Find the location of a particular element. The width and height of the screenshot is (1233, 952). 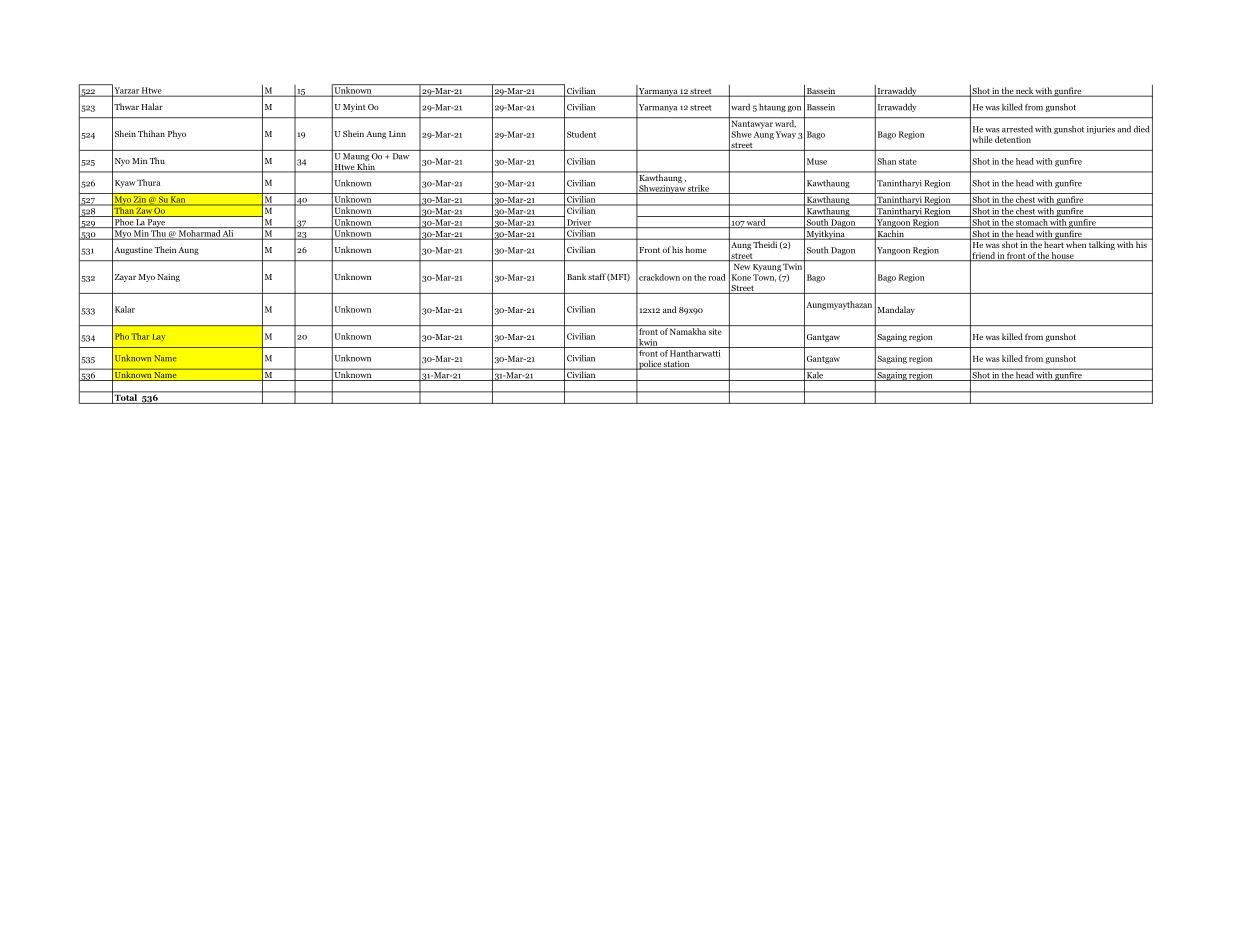

when is located at coordinates (1076, 243).
